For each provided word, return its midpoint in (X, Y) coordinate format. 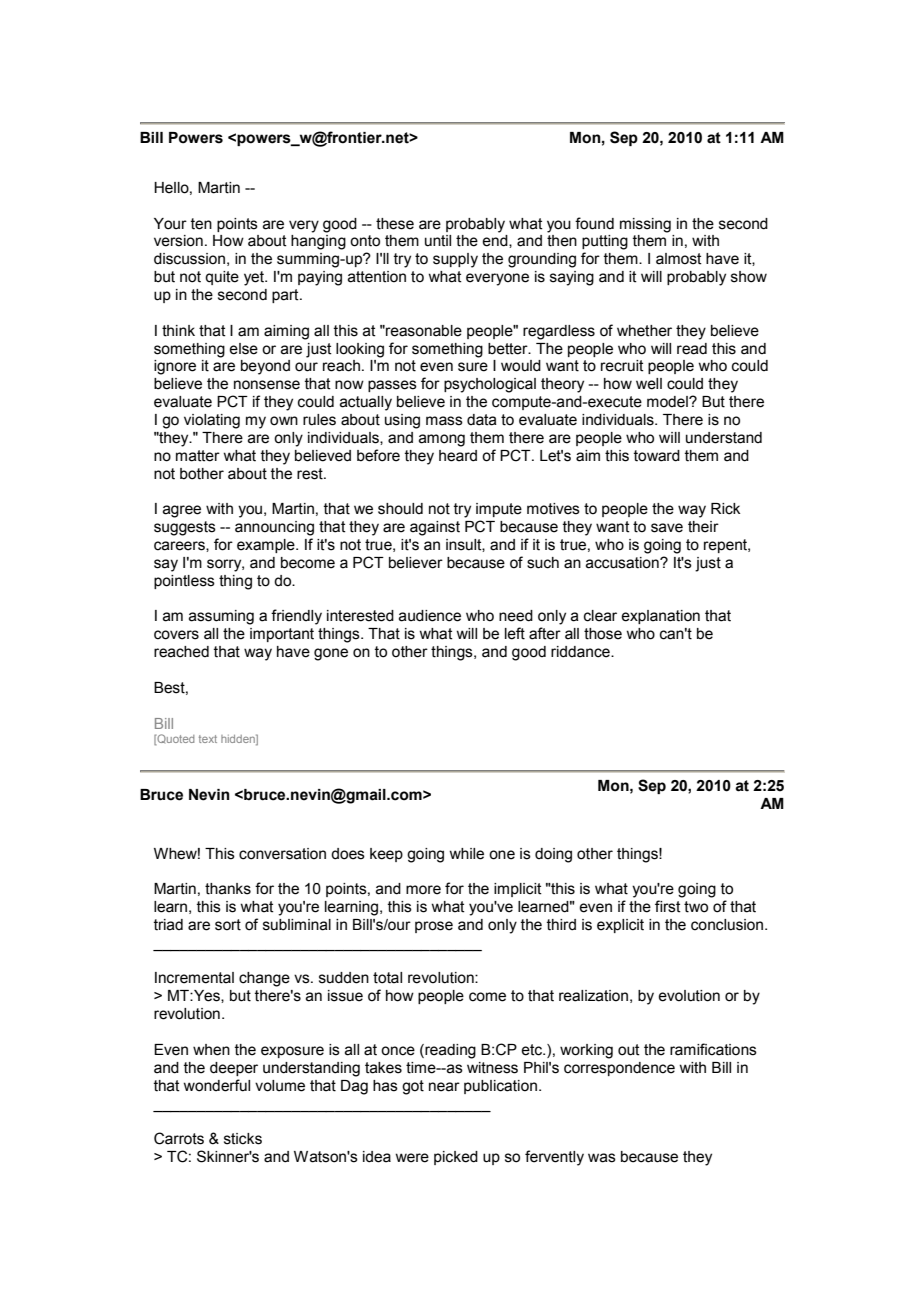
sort (228, 925)
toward (657, 456)
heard (458, 456)
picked (456, 1158)
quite (222, 278)
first (668, 906)
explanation (660, 617)
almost (679, 259)
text (208, 739)
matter (198, 456)
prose (434, 927)
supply (455, 260)
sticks (243, 1139)
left (515, 633)
